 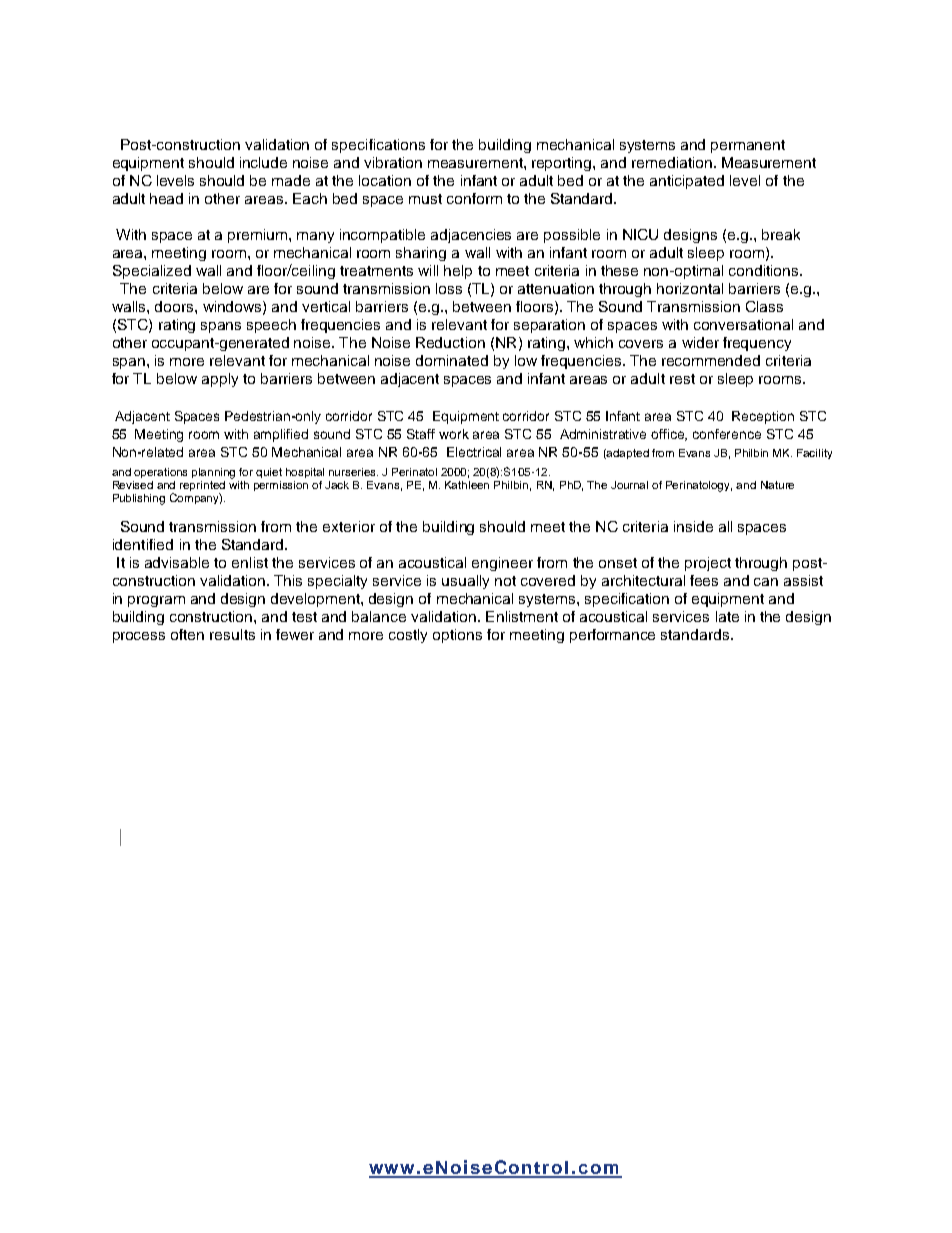 I want to click on include, so click(x=263, y=162).
